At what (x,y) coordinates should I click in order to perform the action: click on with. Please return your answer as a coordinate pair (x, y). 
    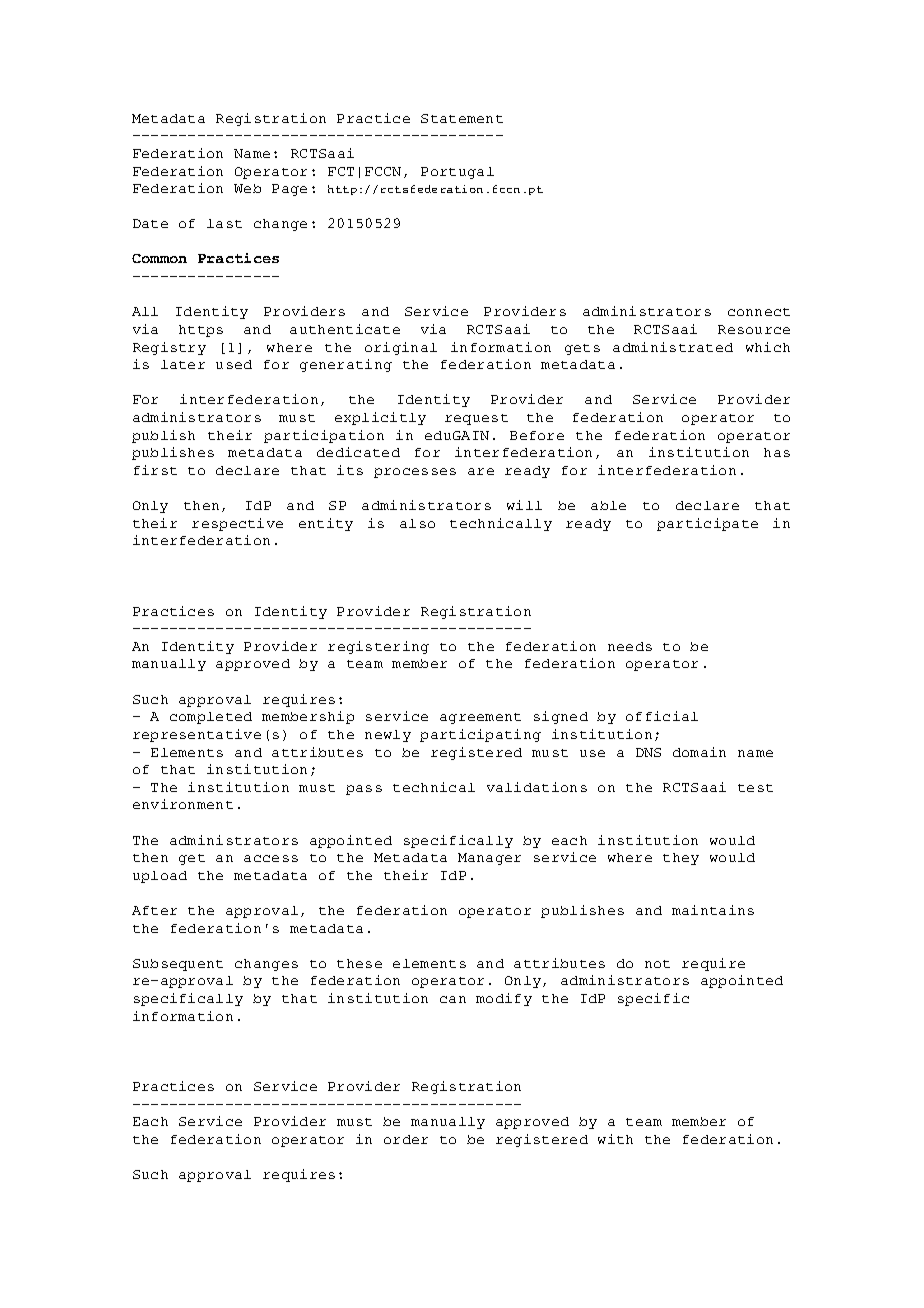
    Looking at the image, I should click on (615, 1139).
